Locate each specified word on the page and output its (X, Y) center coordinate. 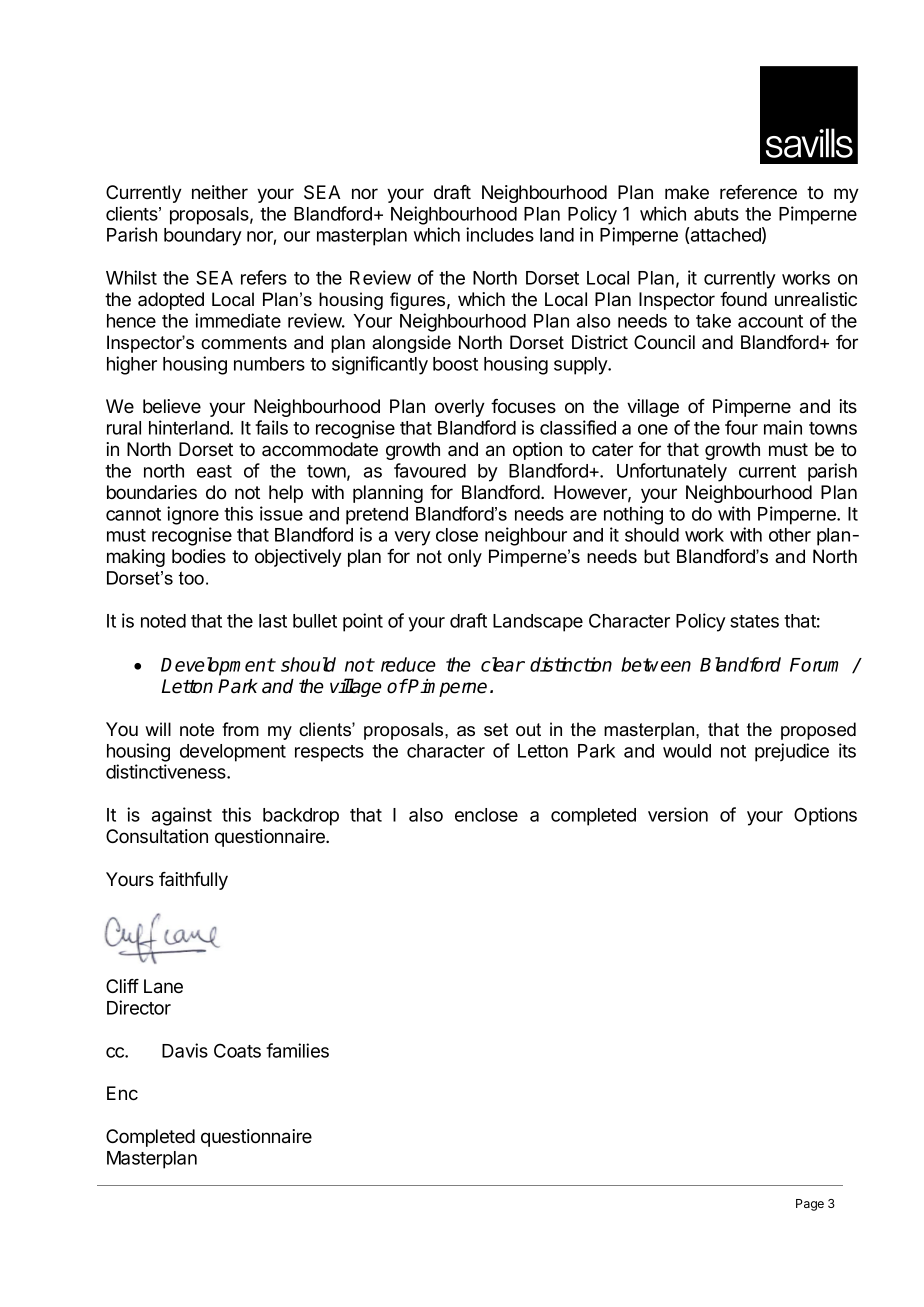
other (790, 535)
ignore (193, 515)
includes (500, 234)
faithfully (193, 881)
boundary (203, 237)
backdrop (301, 817)
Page (810, 1205)
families (297, 1050)
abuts (716, 214)
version (678, 814)
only (465, 558)
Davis (185, 1050)
